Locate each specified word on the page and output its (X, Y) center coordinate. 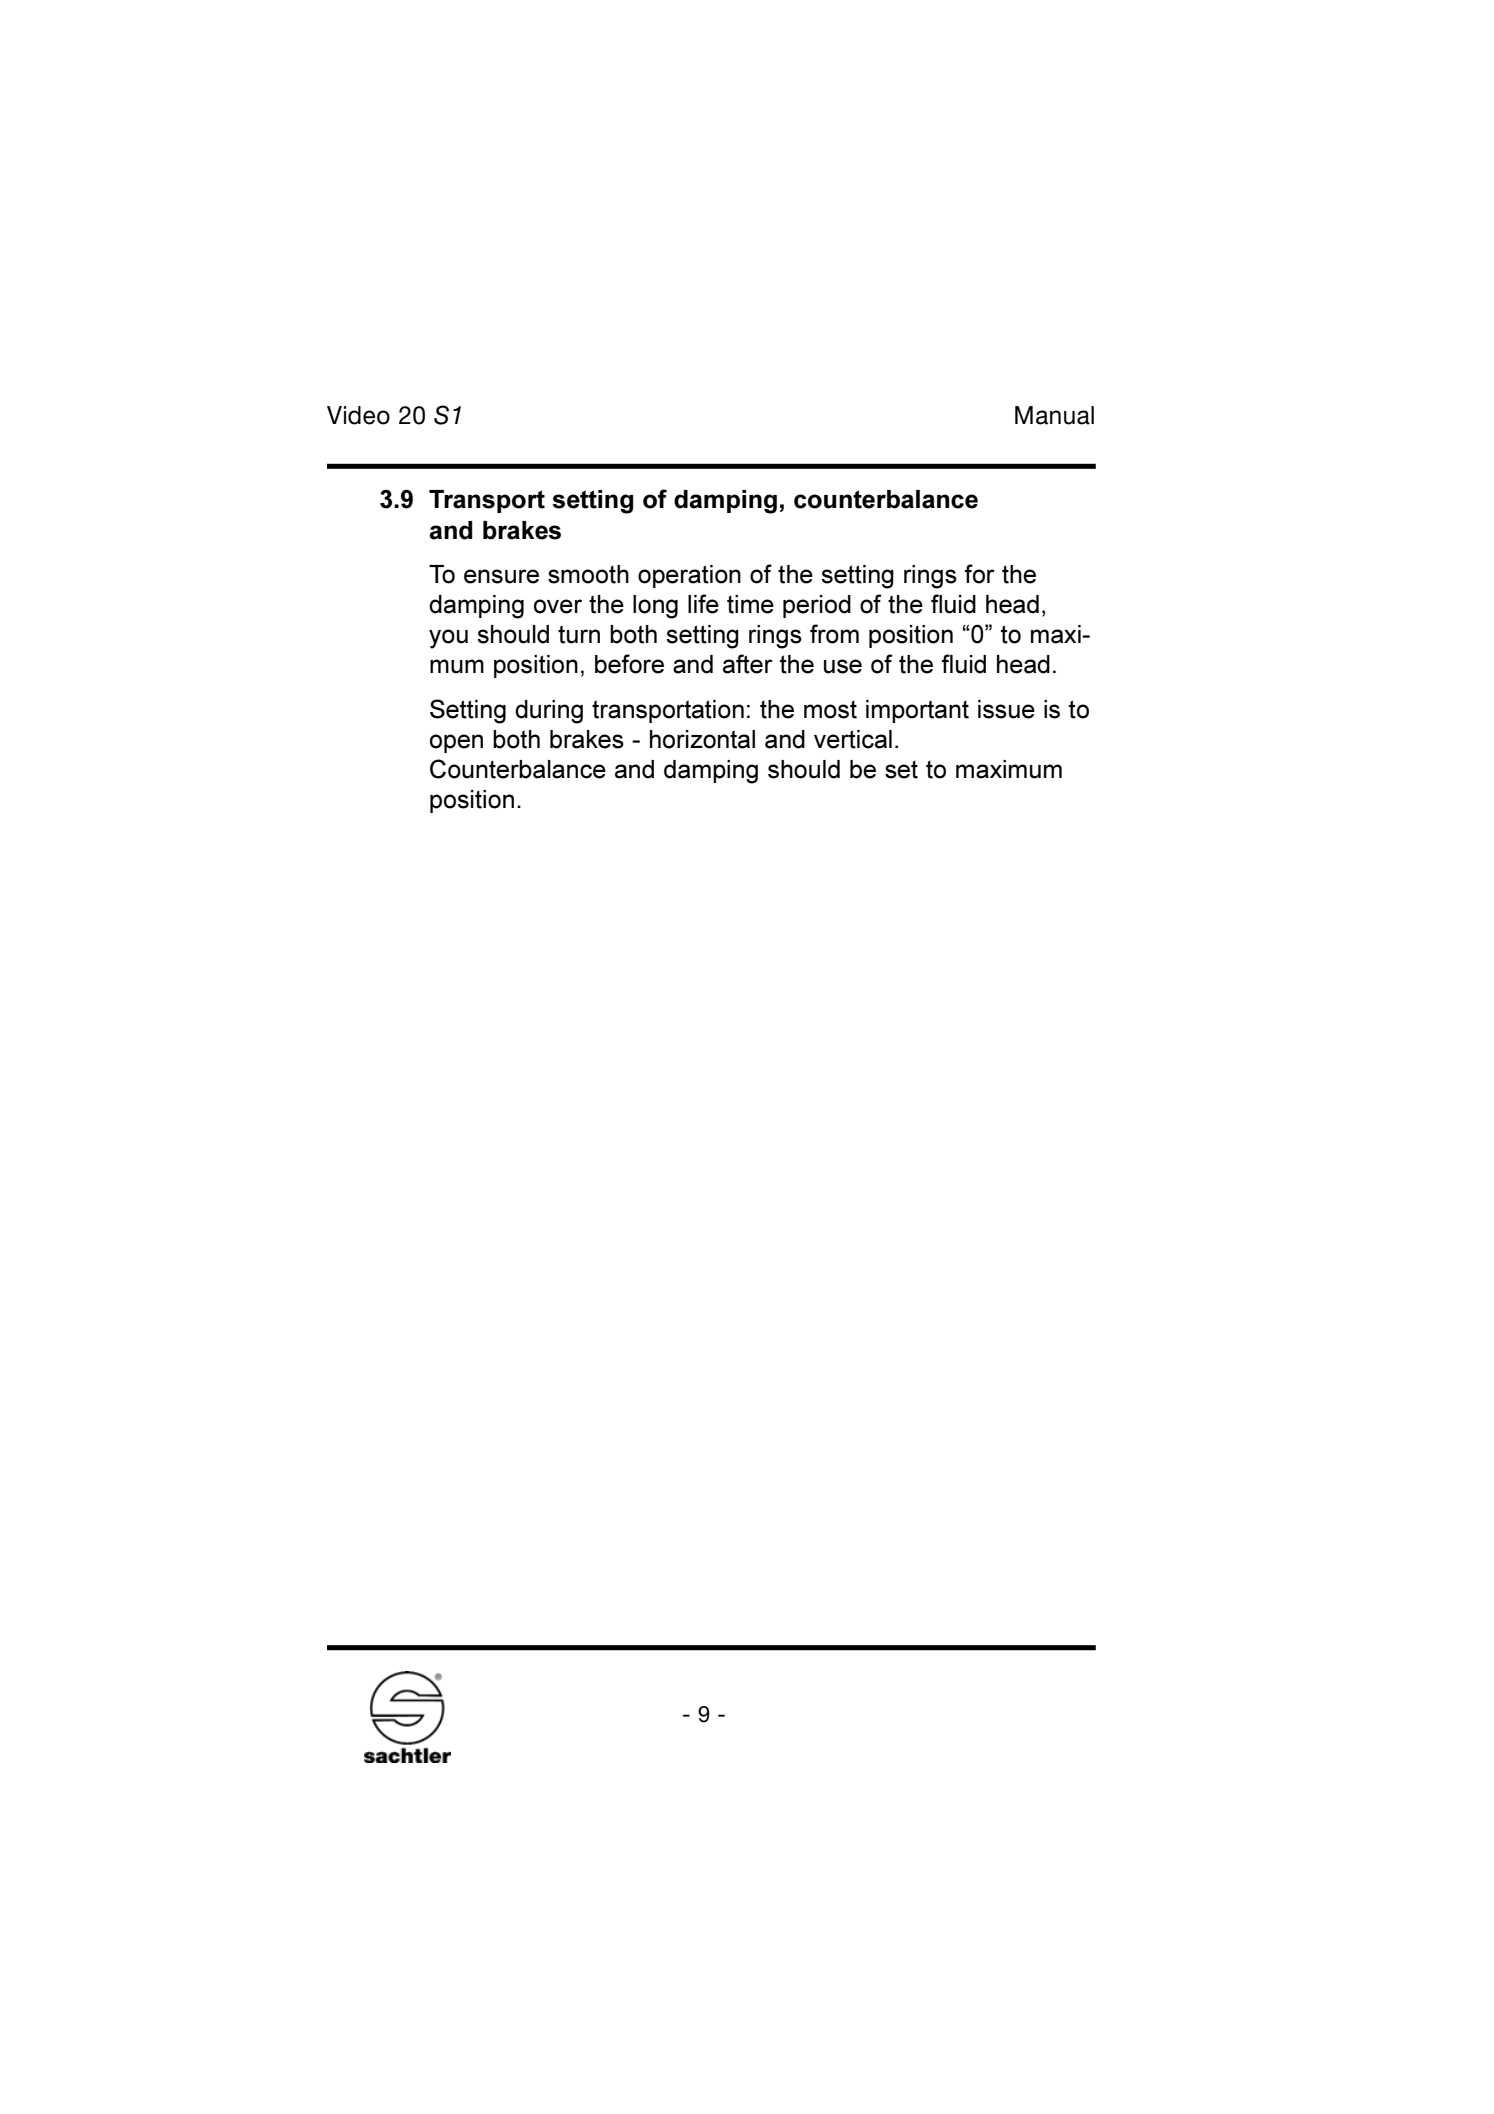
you (448, 639)
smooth (588, 574)
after (748, 664)
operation (689, 576)
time (750, 604)
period (817, 606)
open (456, 743)
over (558, 606)
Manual (1054, 415)
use (843, 666)
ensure (501, 576)
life (703, 604)
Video (358, 415)
